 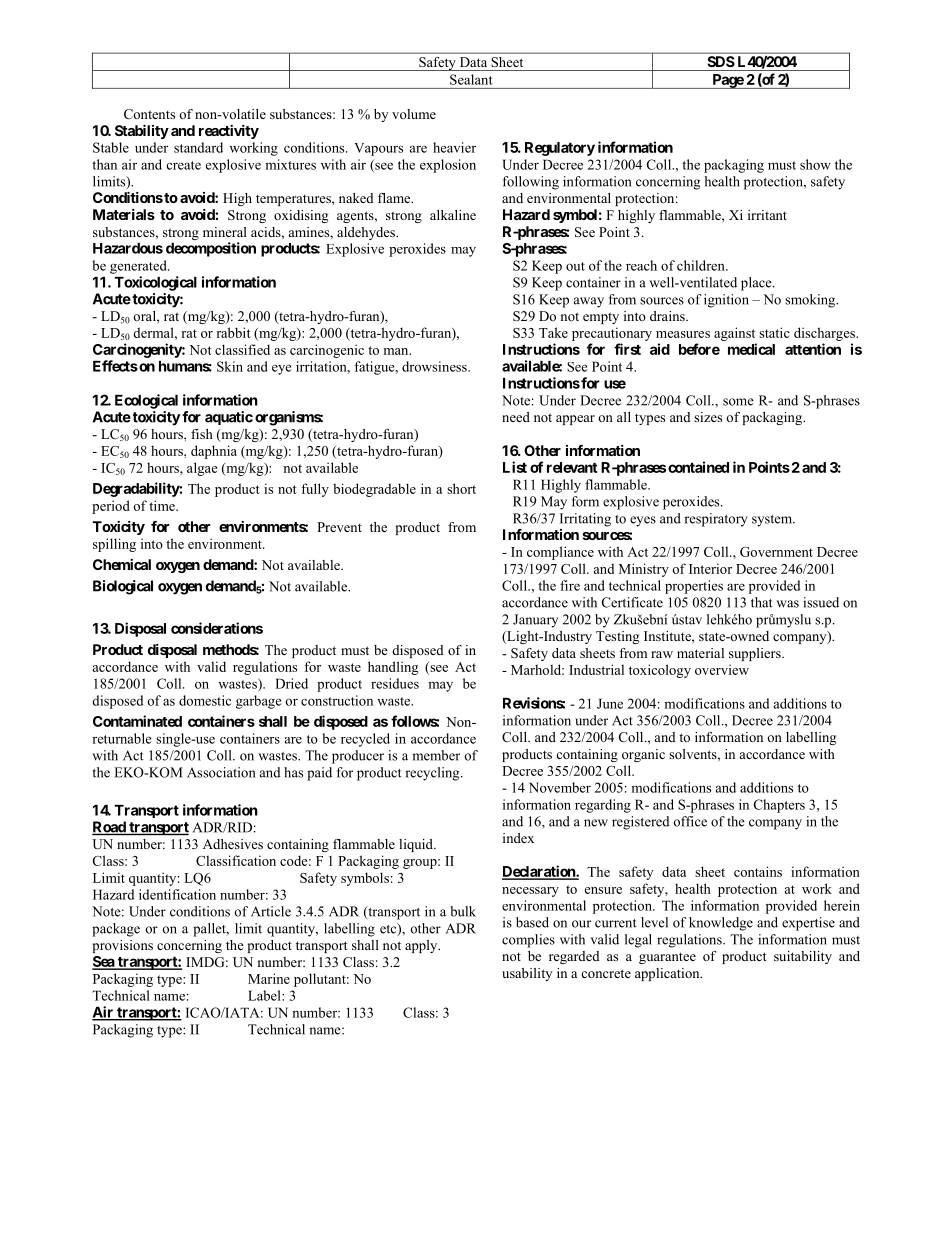 What do you see at coordinates (773, 521) in the screenshot?
I see `system` at bounding box center [773, 521].
